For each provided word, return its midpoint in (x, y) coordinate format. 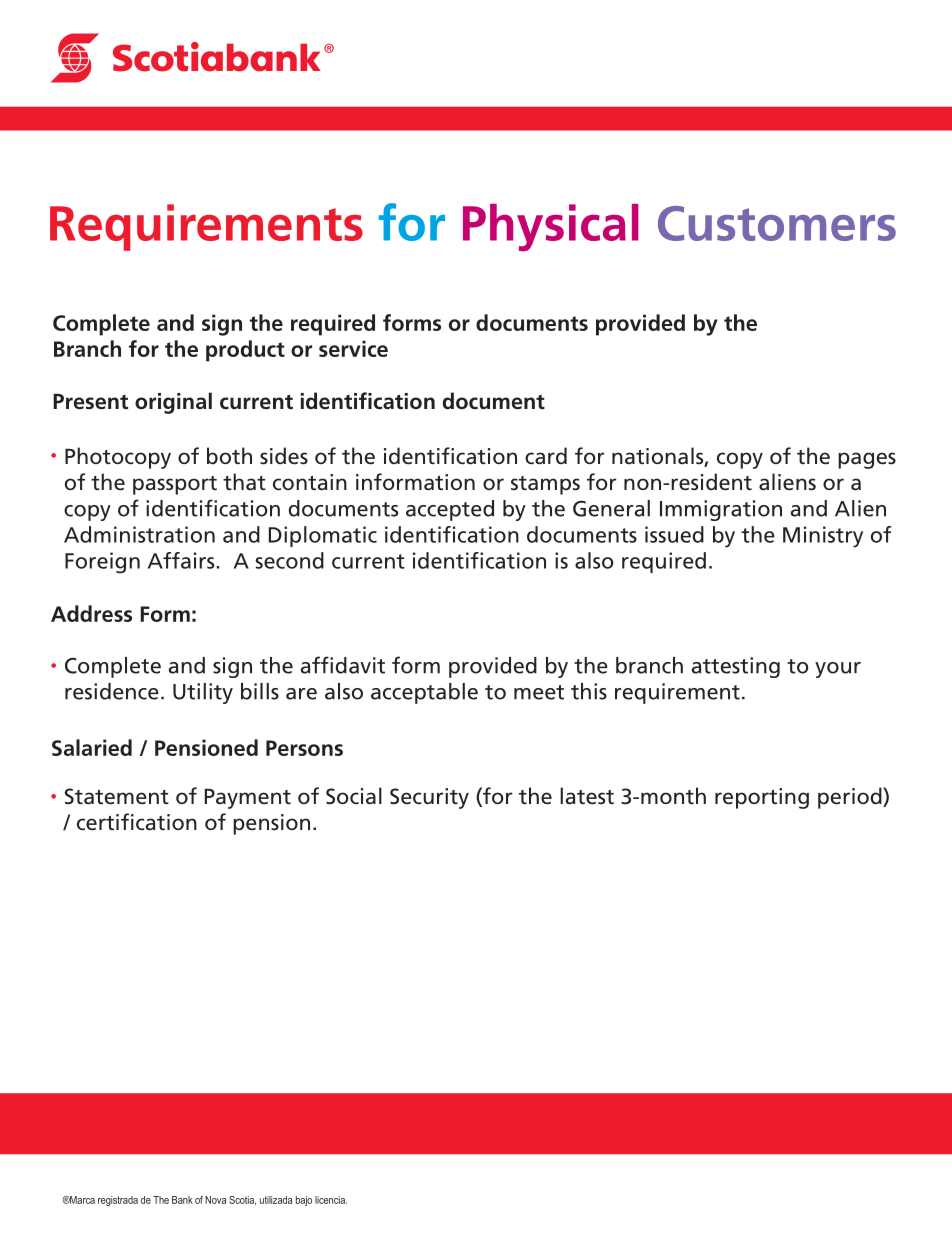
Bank (182, 1200)
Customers (777, 223)
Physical (551, 228)
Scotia (242, 1200)
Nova (215, 1200)
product (245, 351)
